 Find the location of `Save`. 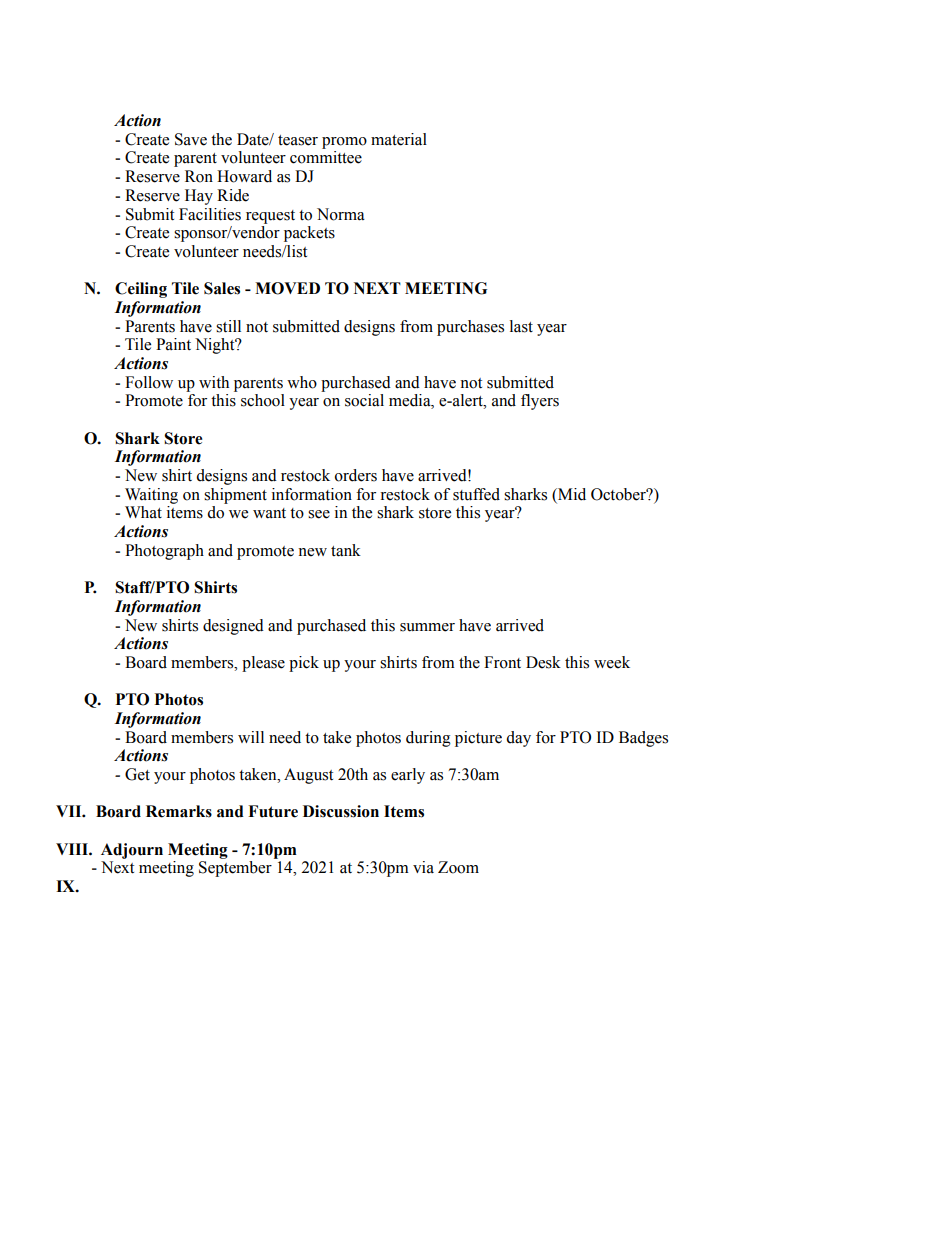

Save is located at coordinates (191, 139).
